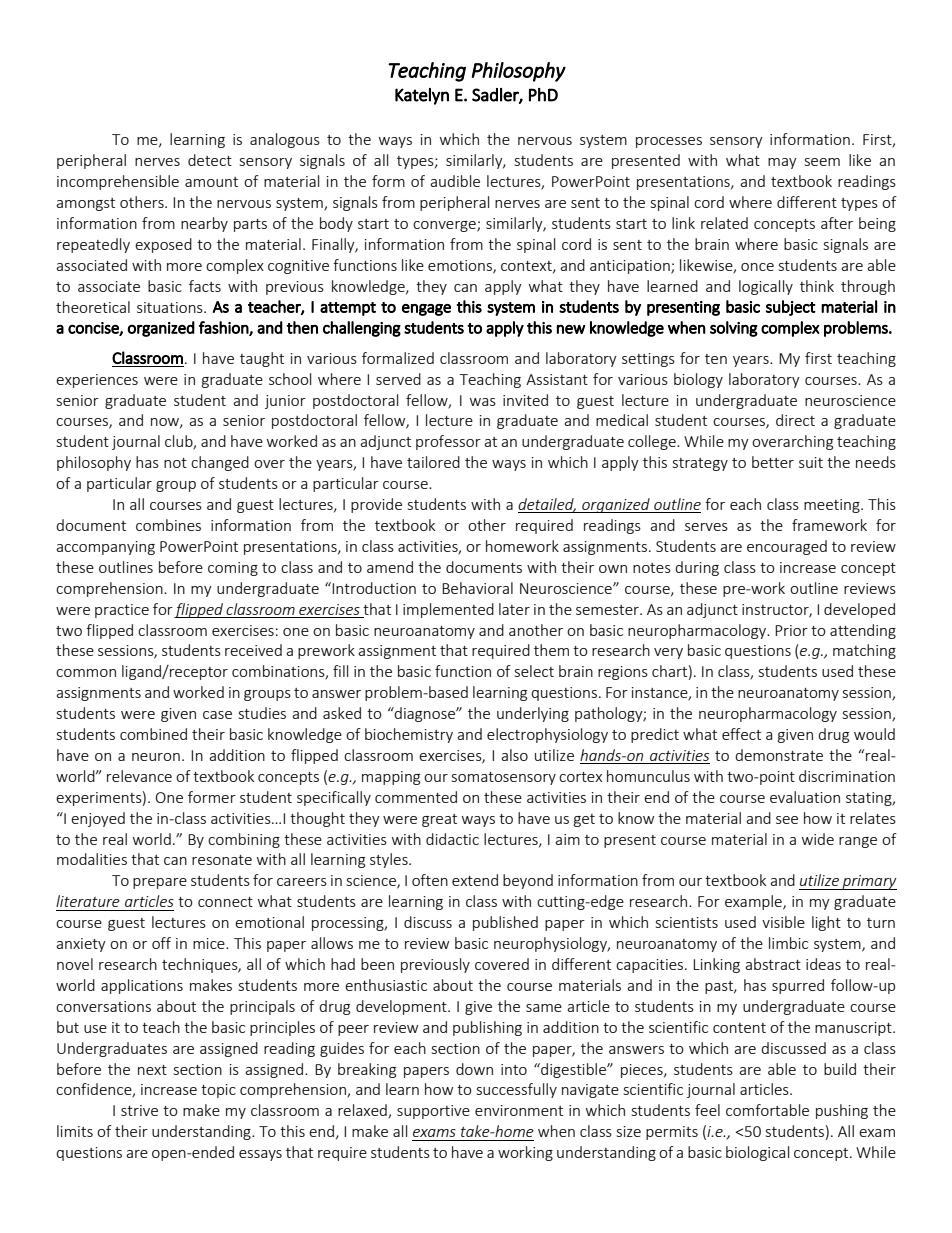  What do you see at coordinates (160, 883) in the document?
I see `prepare` at bounding box center [160, 883].
